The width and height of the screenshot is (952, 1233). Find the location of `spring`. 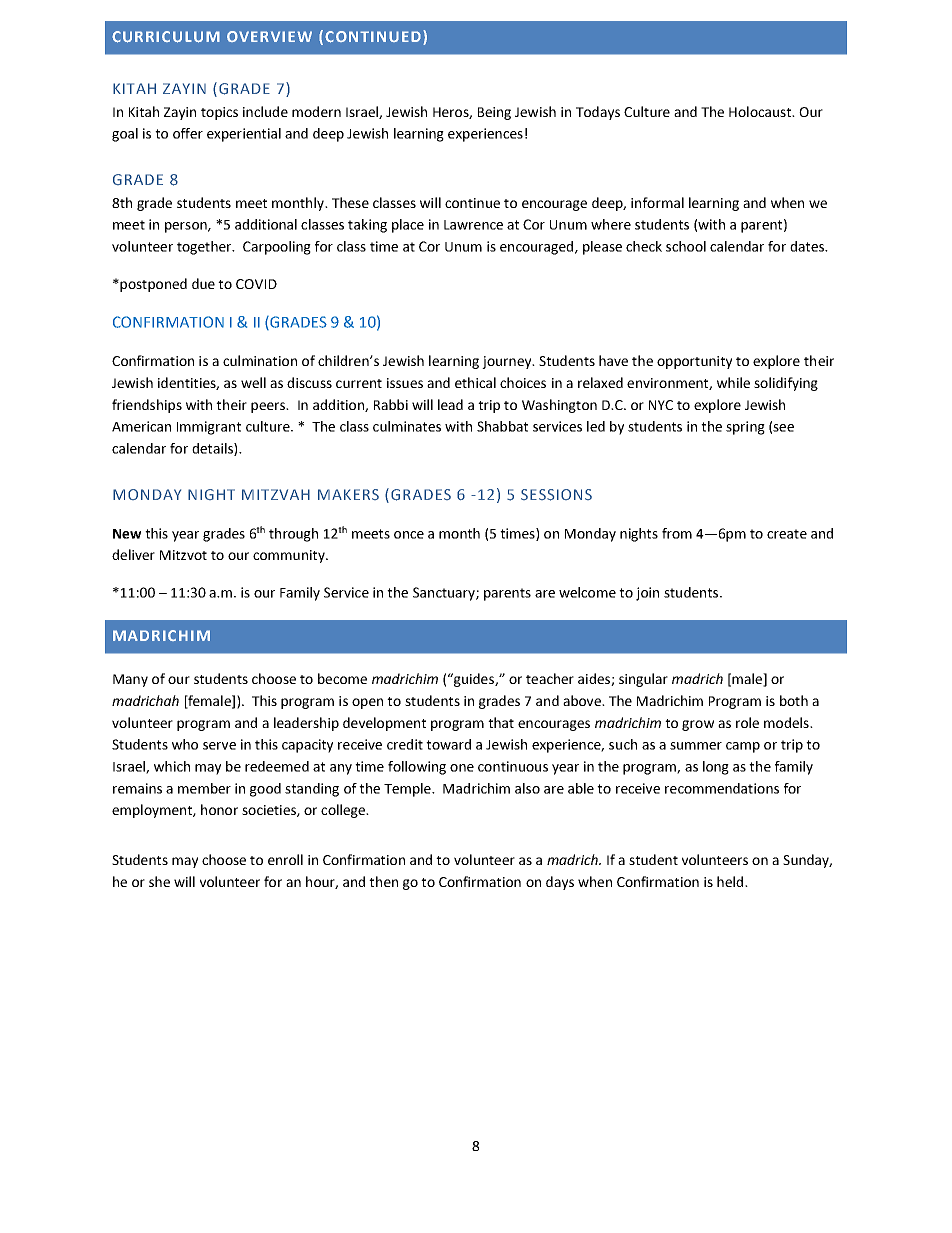

spring is located at coordinates (745, 428).
